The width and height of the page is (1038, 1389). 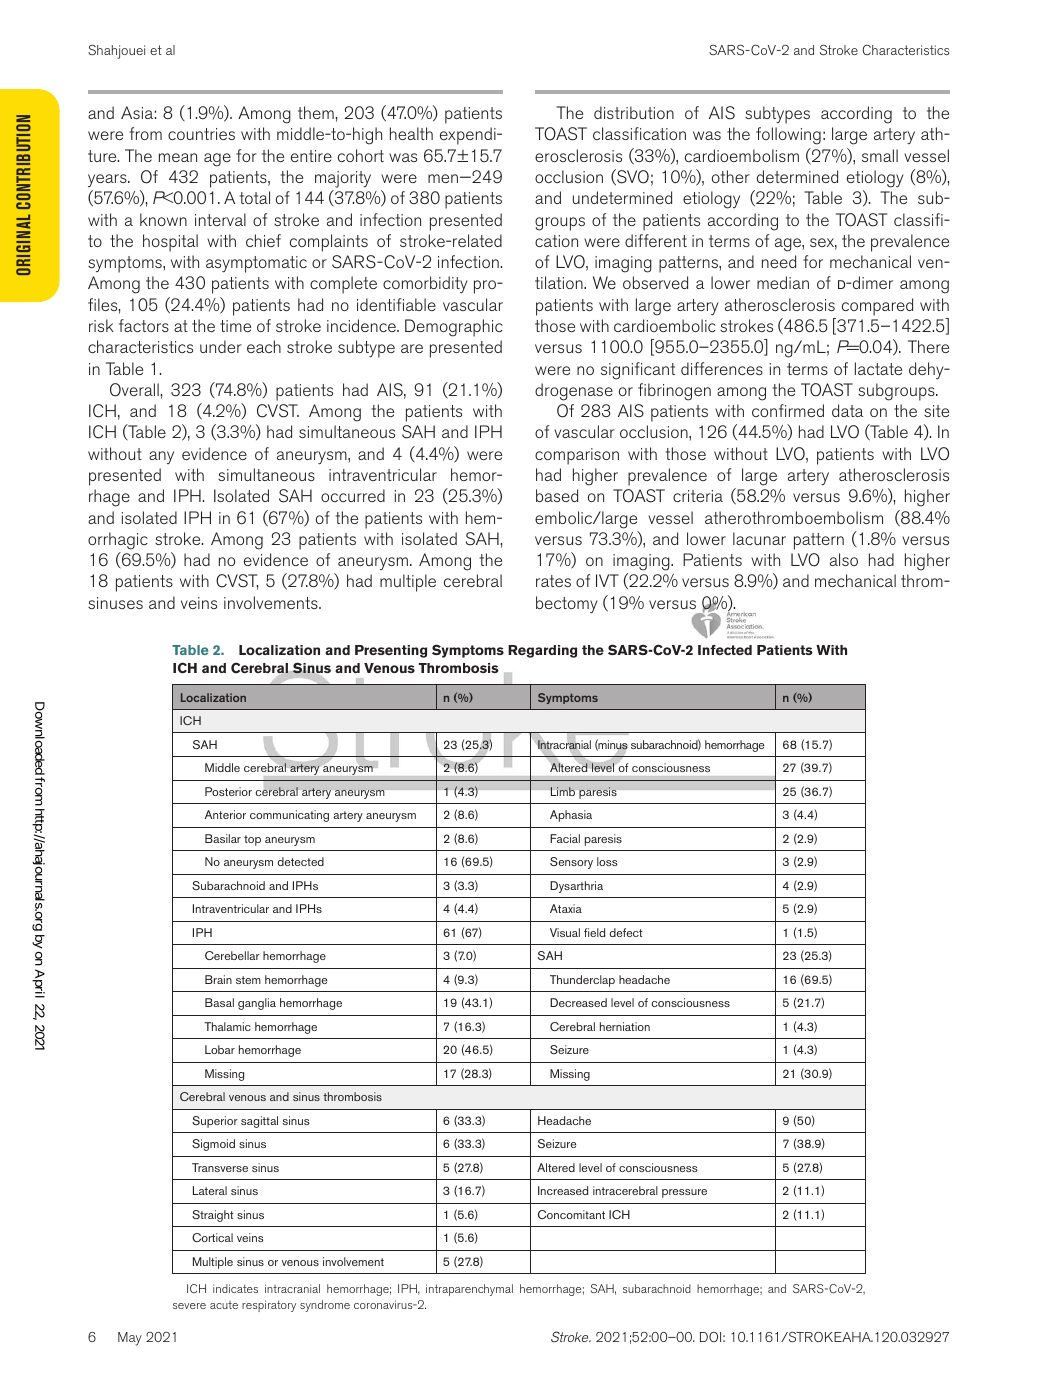 What do you see at coordinates (571, 1214) in the page?
I see `Concomitant` at bounding box center [571, 1214].
